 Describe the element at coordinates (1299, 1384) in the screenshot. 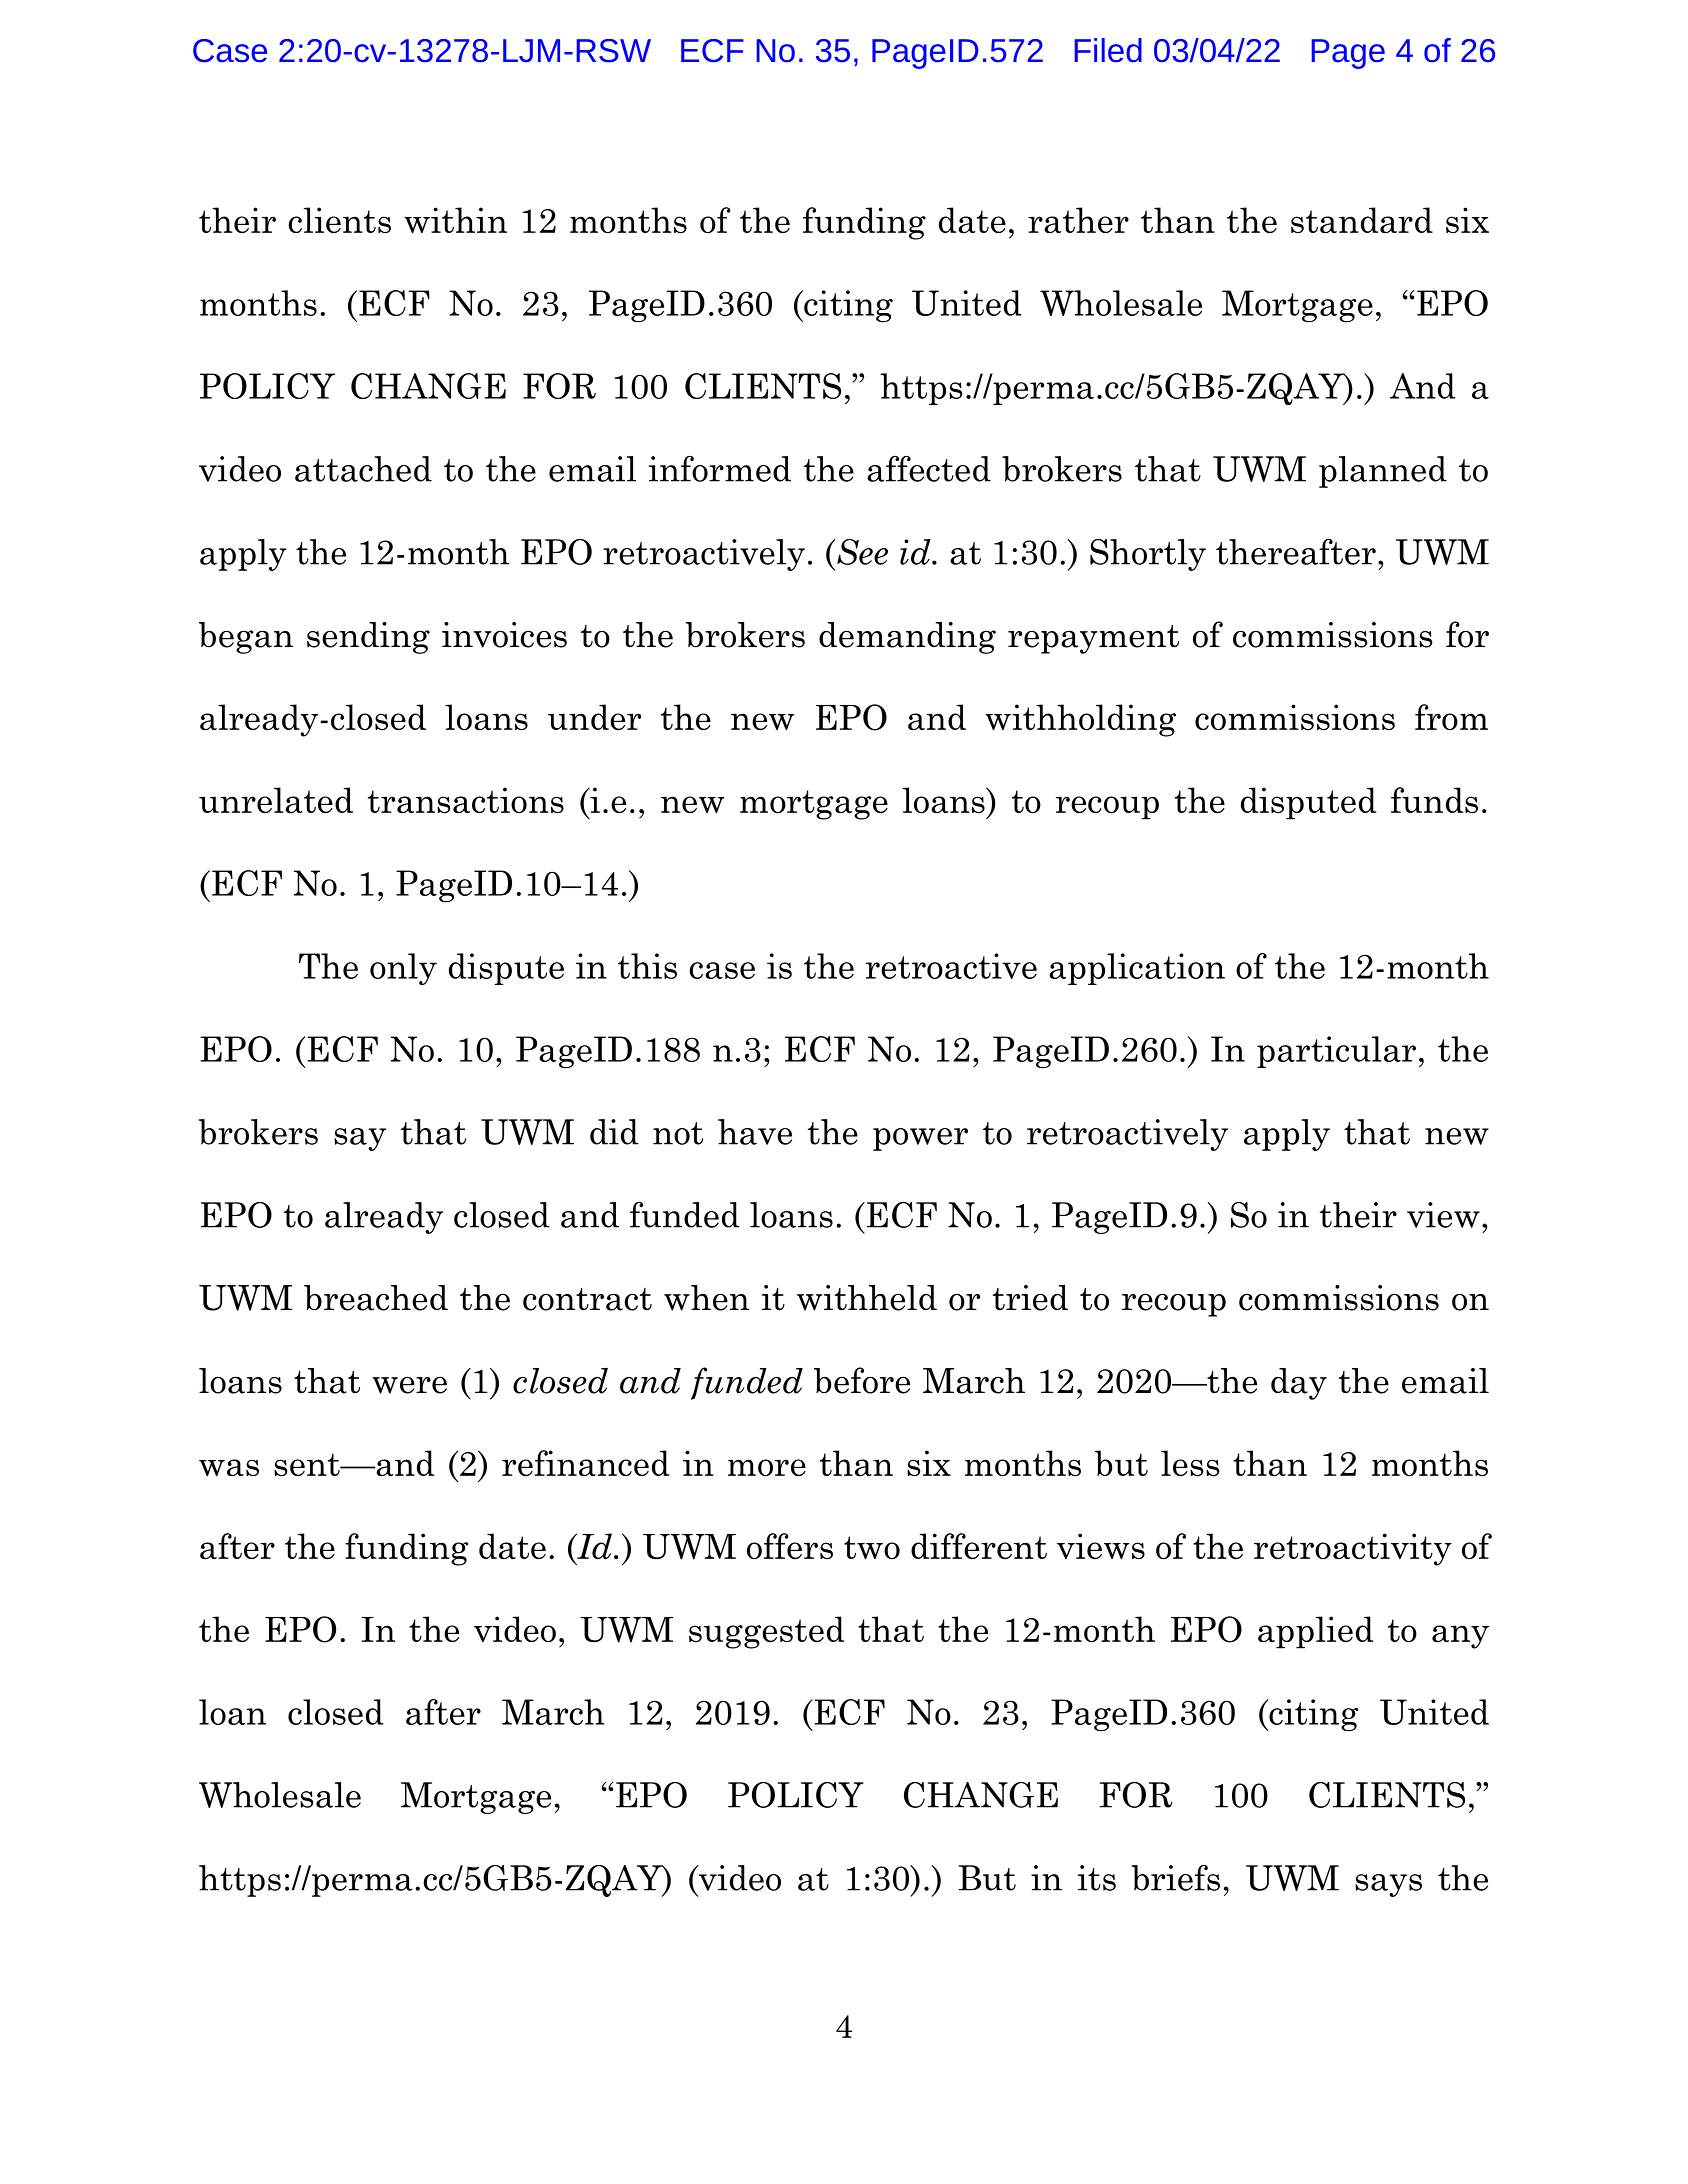

I see `day` at that location.
